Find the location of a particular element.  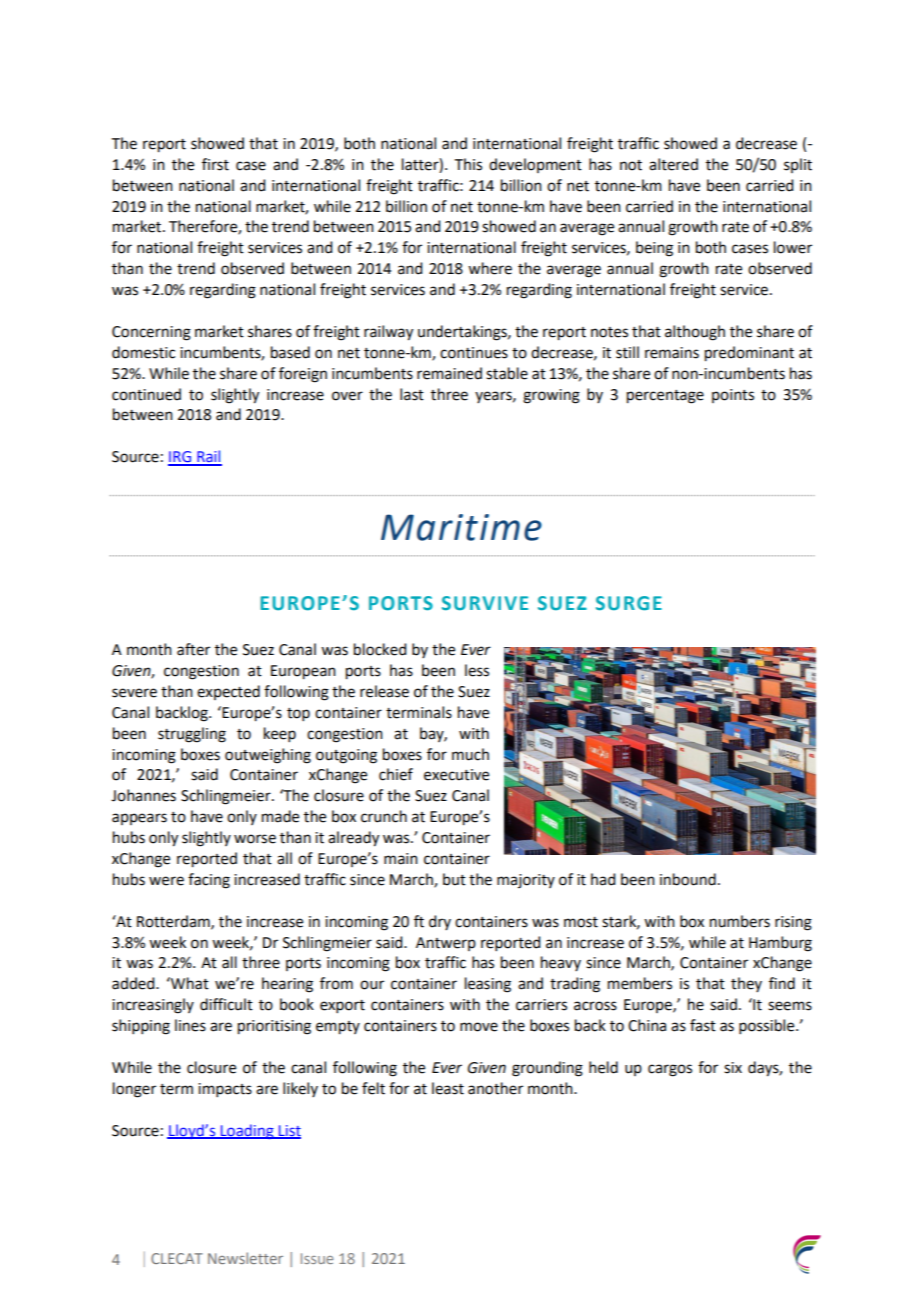

points is located at coordinates (733, 396).
